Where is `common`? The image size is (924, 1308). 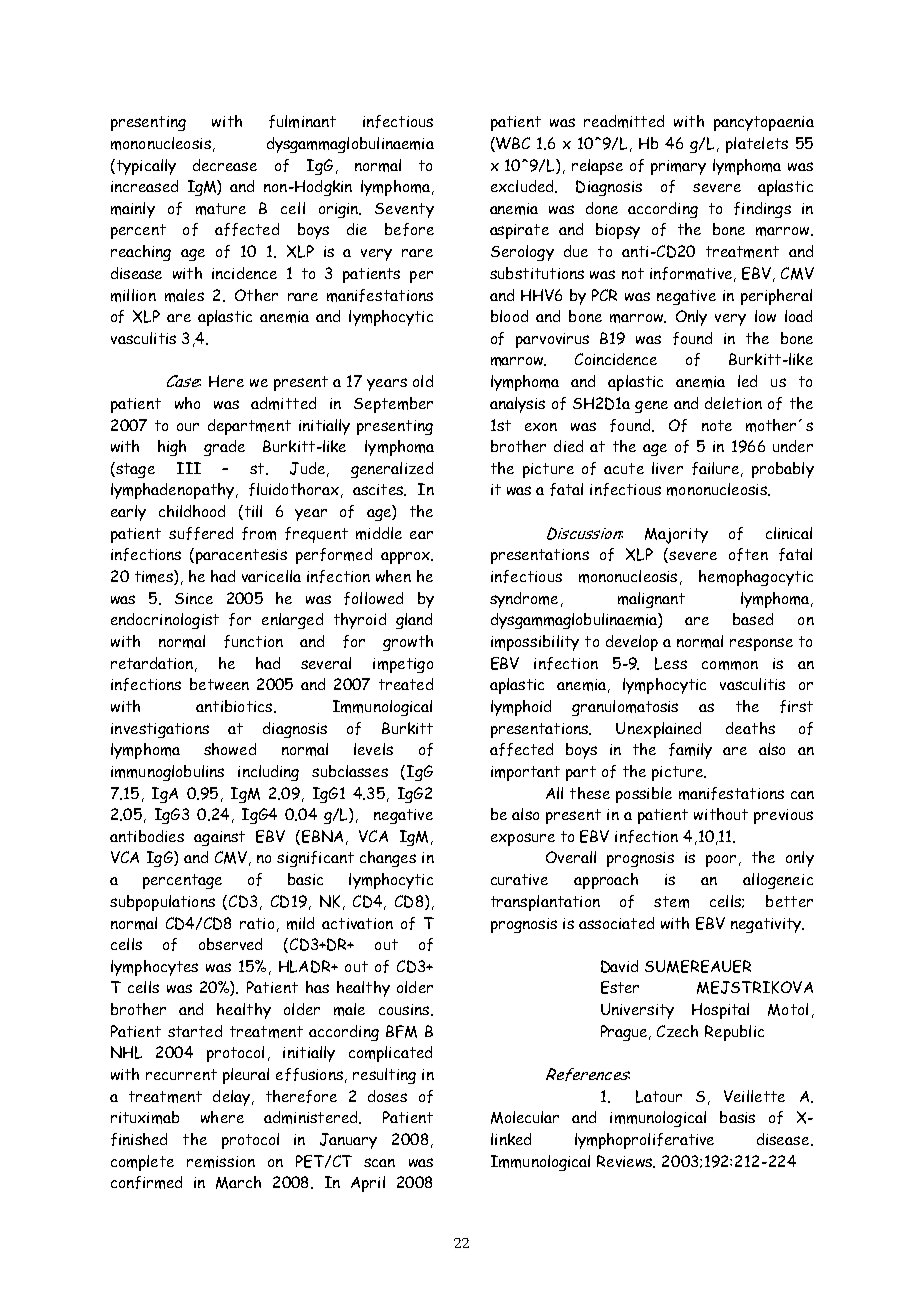 common is located at coordinates (730, 665).
